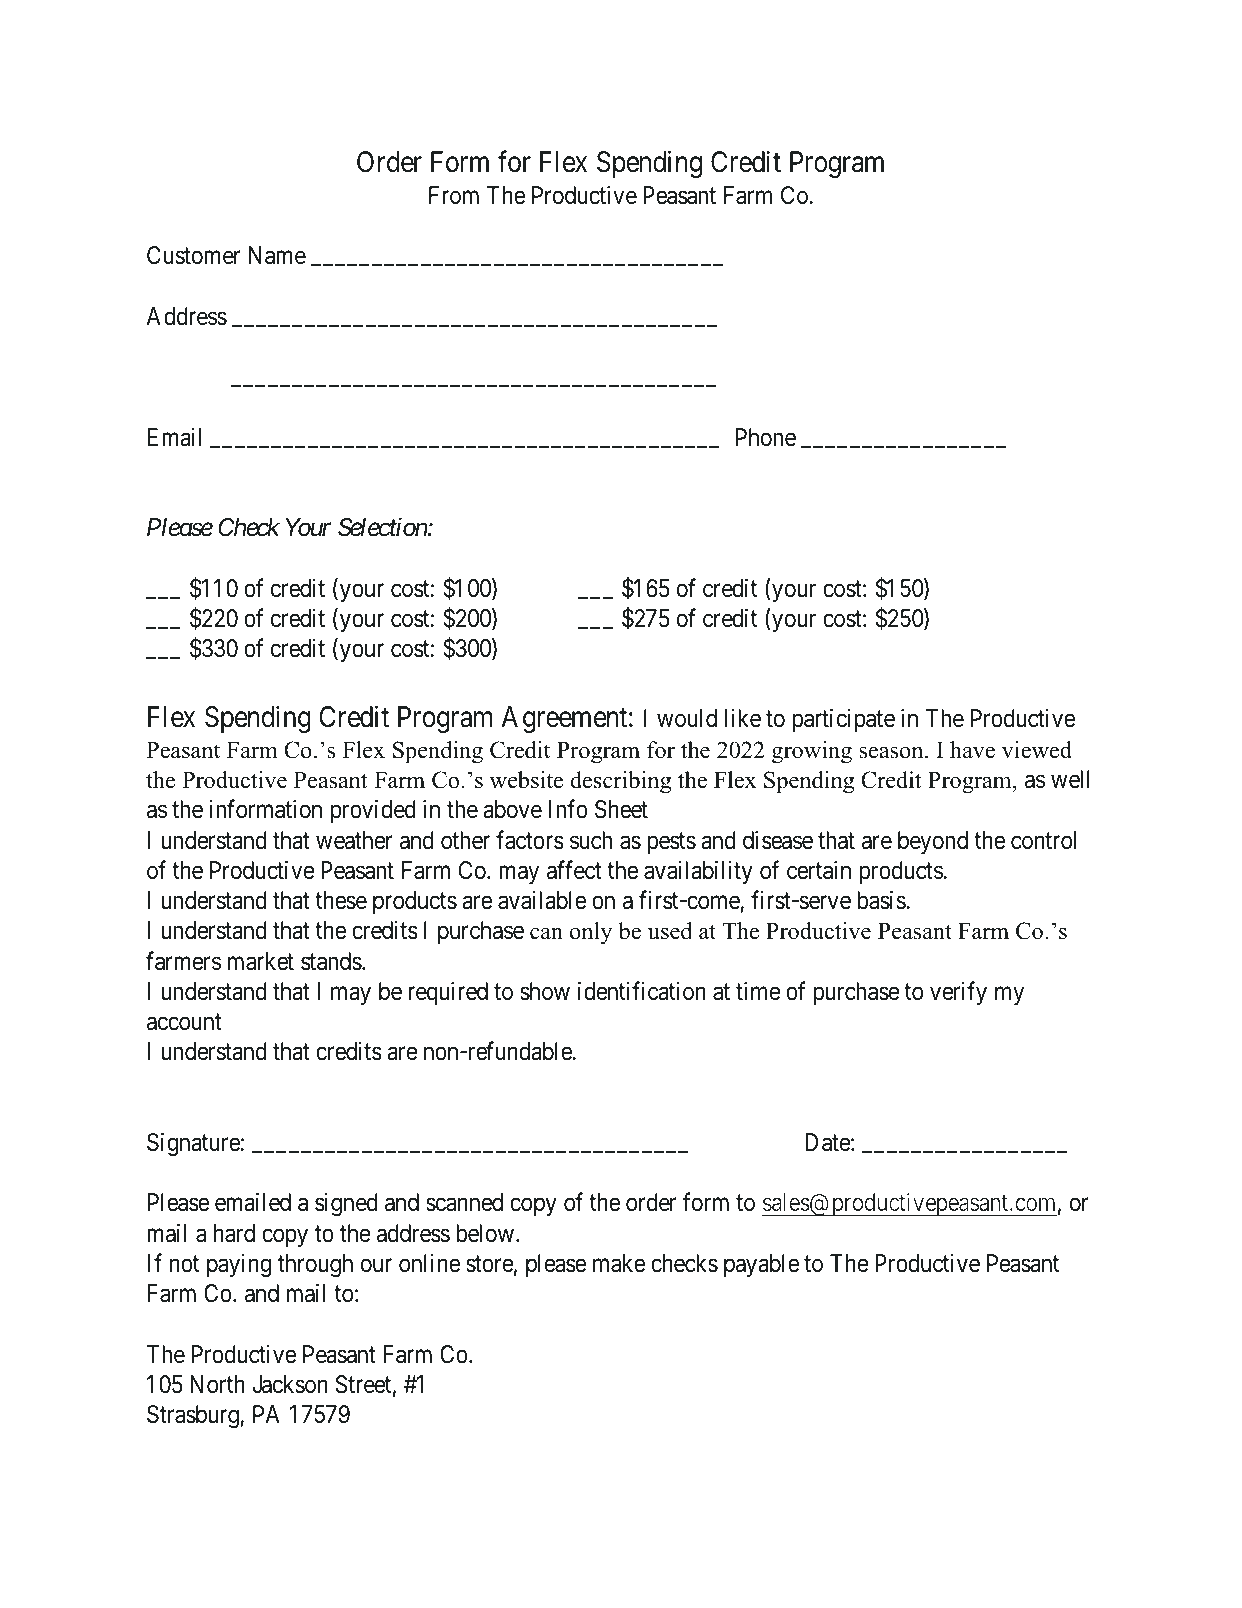  I want to click on Phone, so click(766, 437).
